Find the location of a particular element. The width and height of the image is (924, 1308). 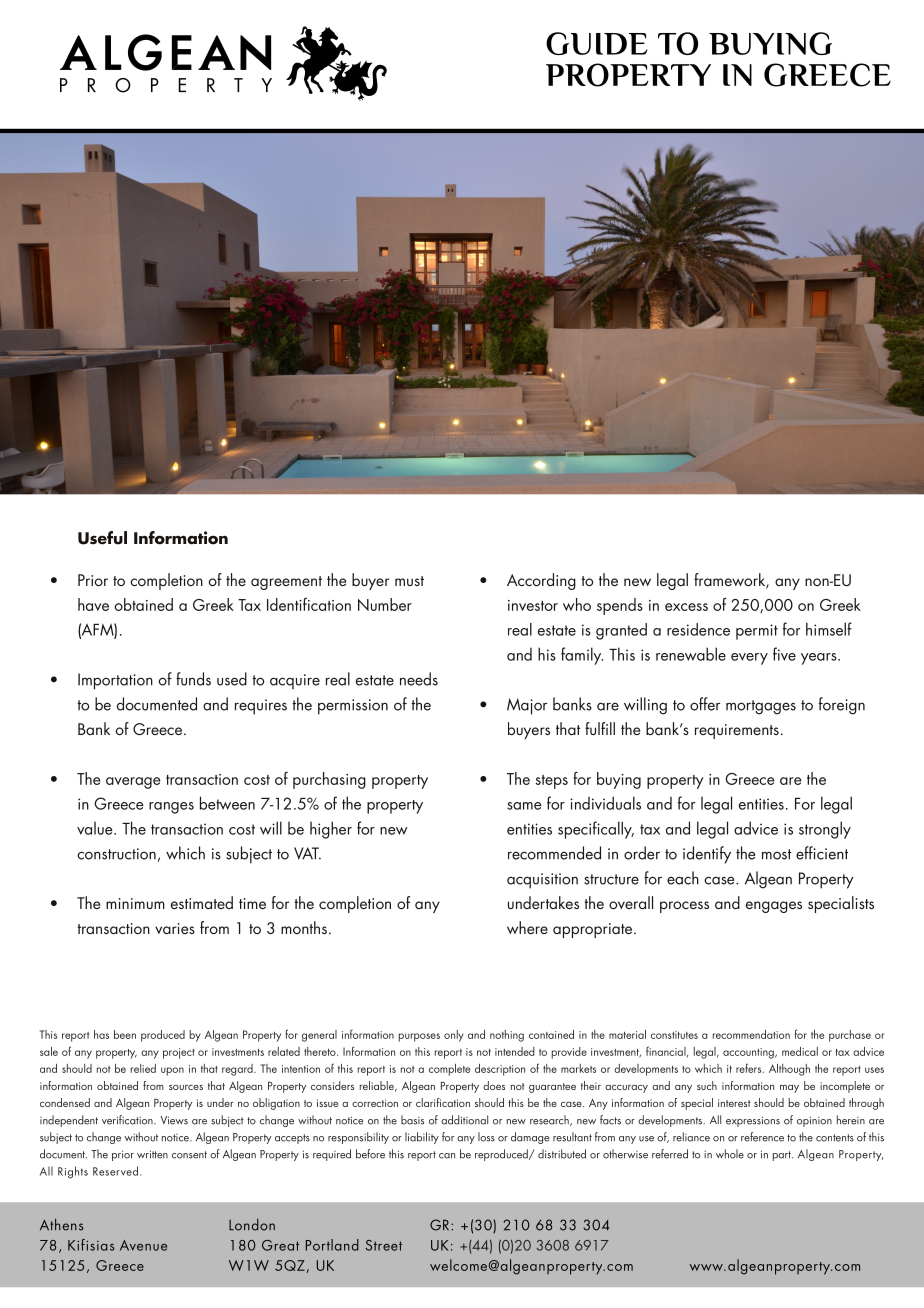

needs is located at coordinates (419, 679).
